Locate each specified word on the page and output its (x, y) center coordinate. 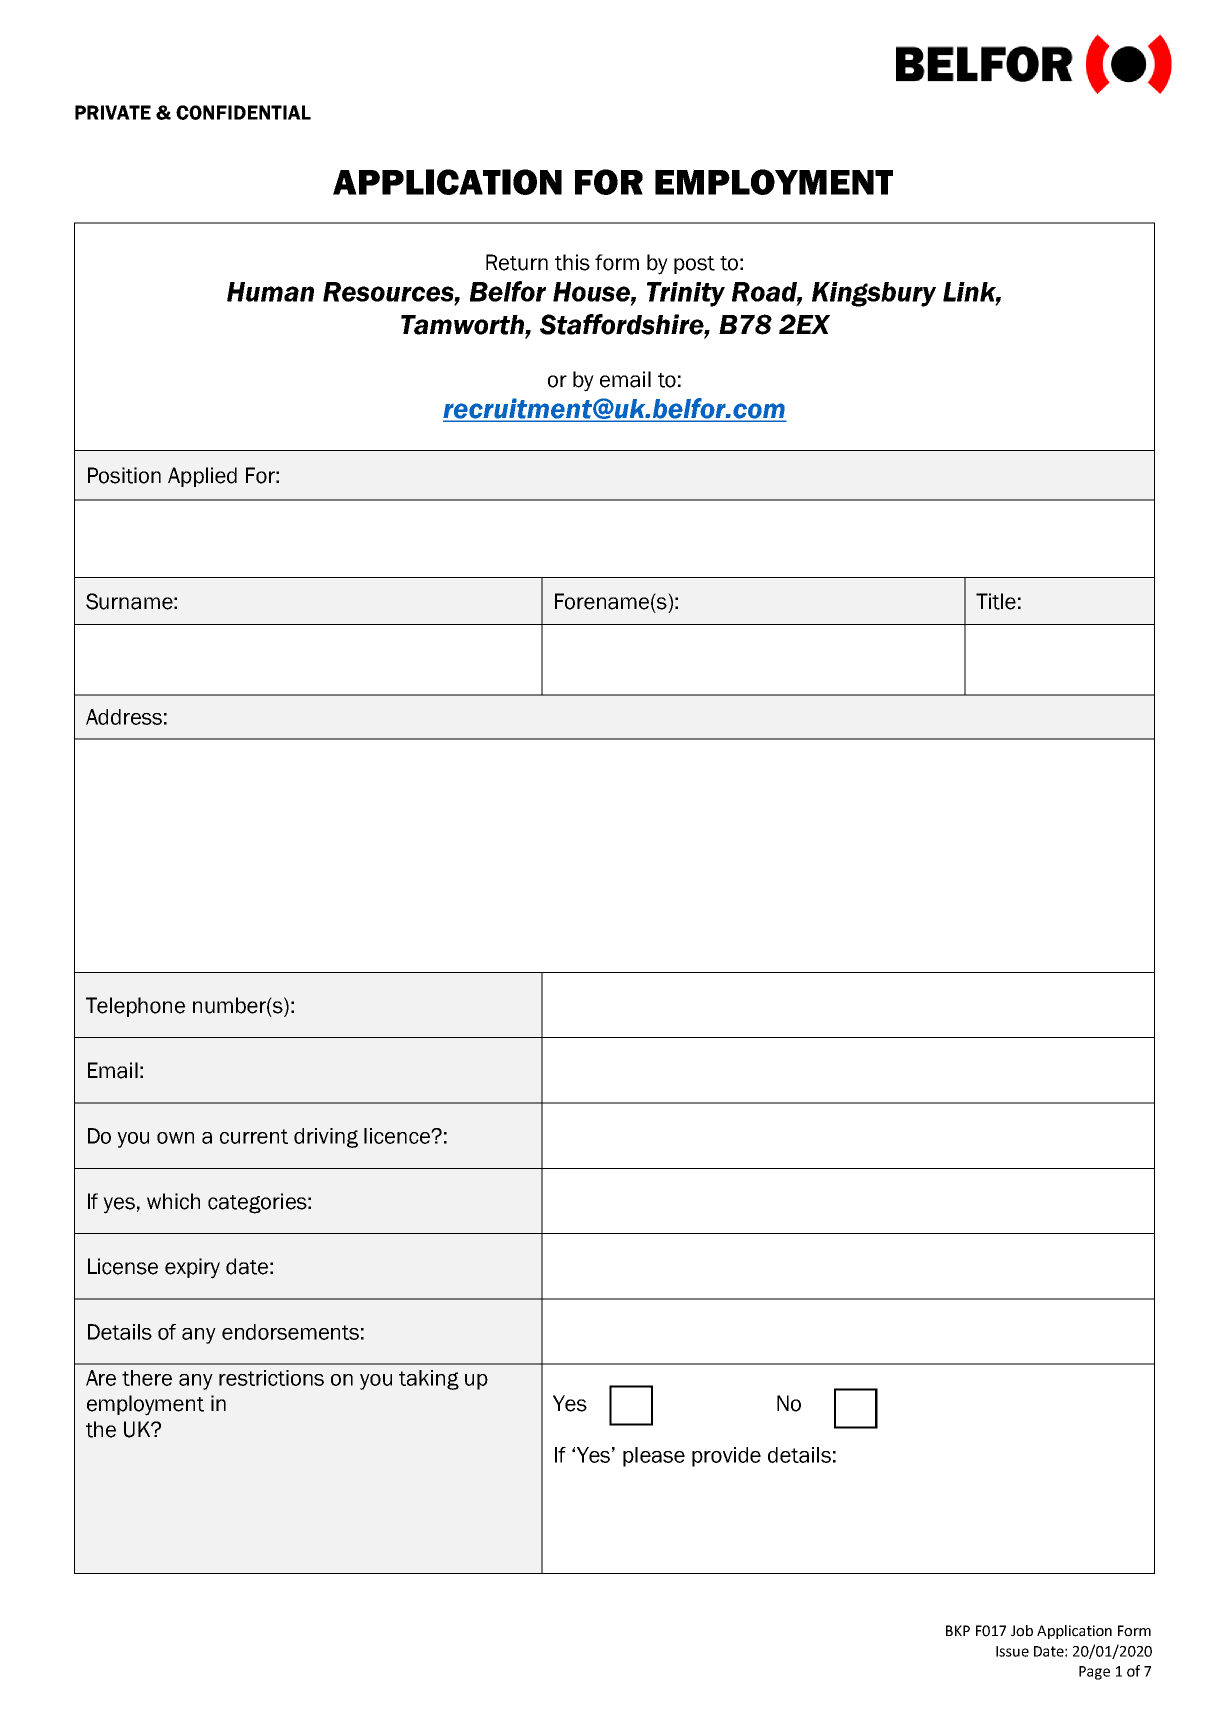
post (694, 265)
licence (398, 1136)
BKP (958, 1630)
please (654, 1457)
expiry (192, 1268)
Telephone (135, 1007)
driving (326, 1138)
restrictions (271, 1378)
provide (726, 1457)
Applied (202, 477)
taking (429, 1380)
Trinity (686, 294)
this (572, 262)
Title (996, 601)
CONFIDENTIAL (243, 112)
